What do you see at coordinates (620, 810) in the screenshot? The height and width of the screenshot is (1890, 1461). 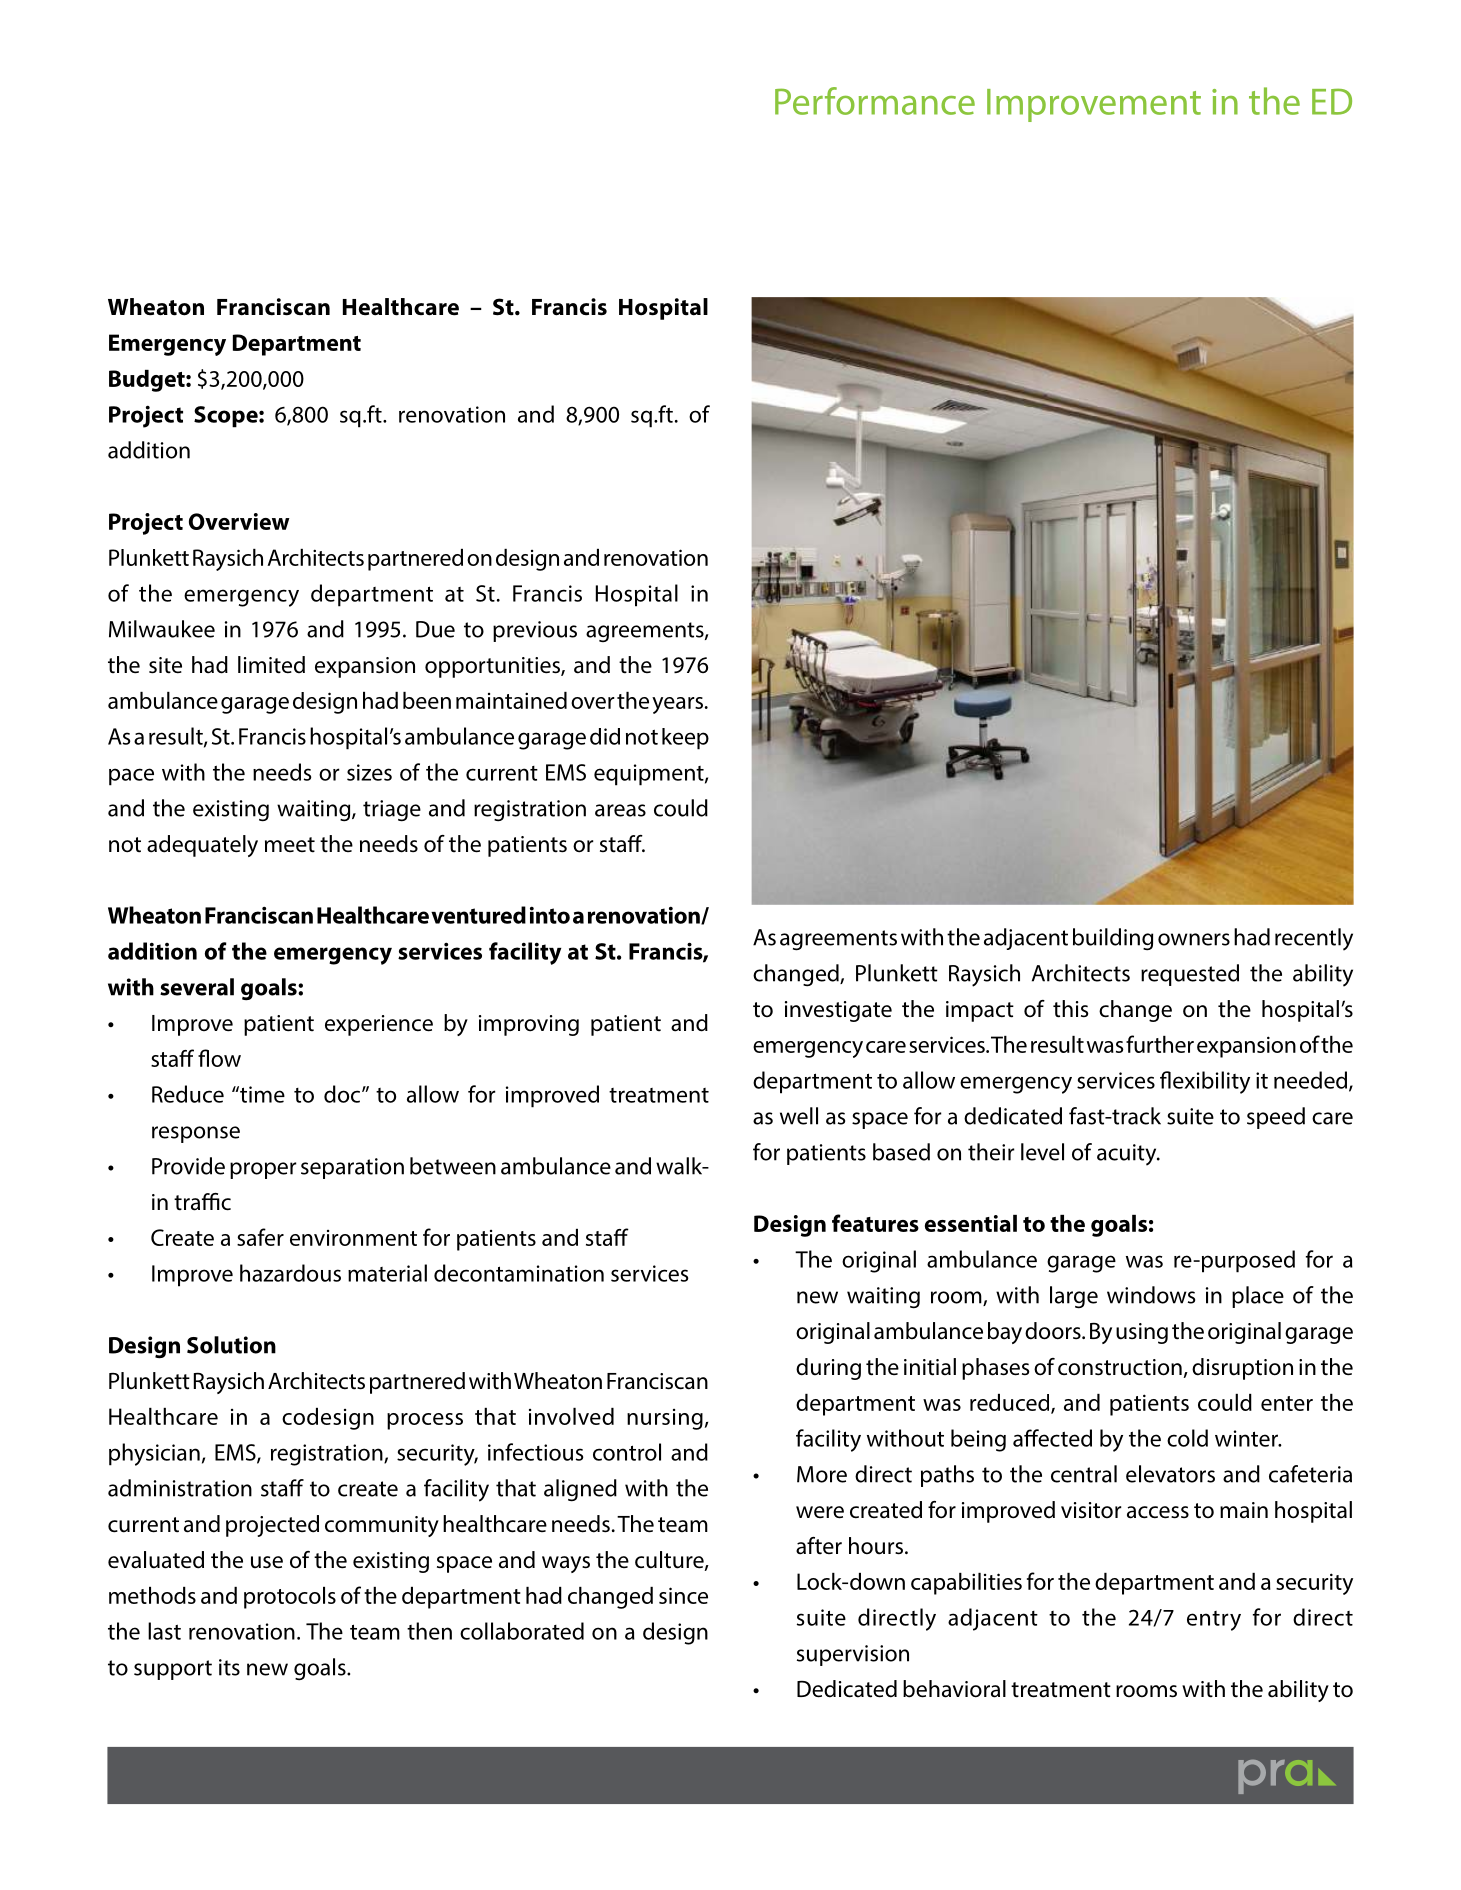 I see `areas` at bounding box center [620, 810].
